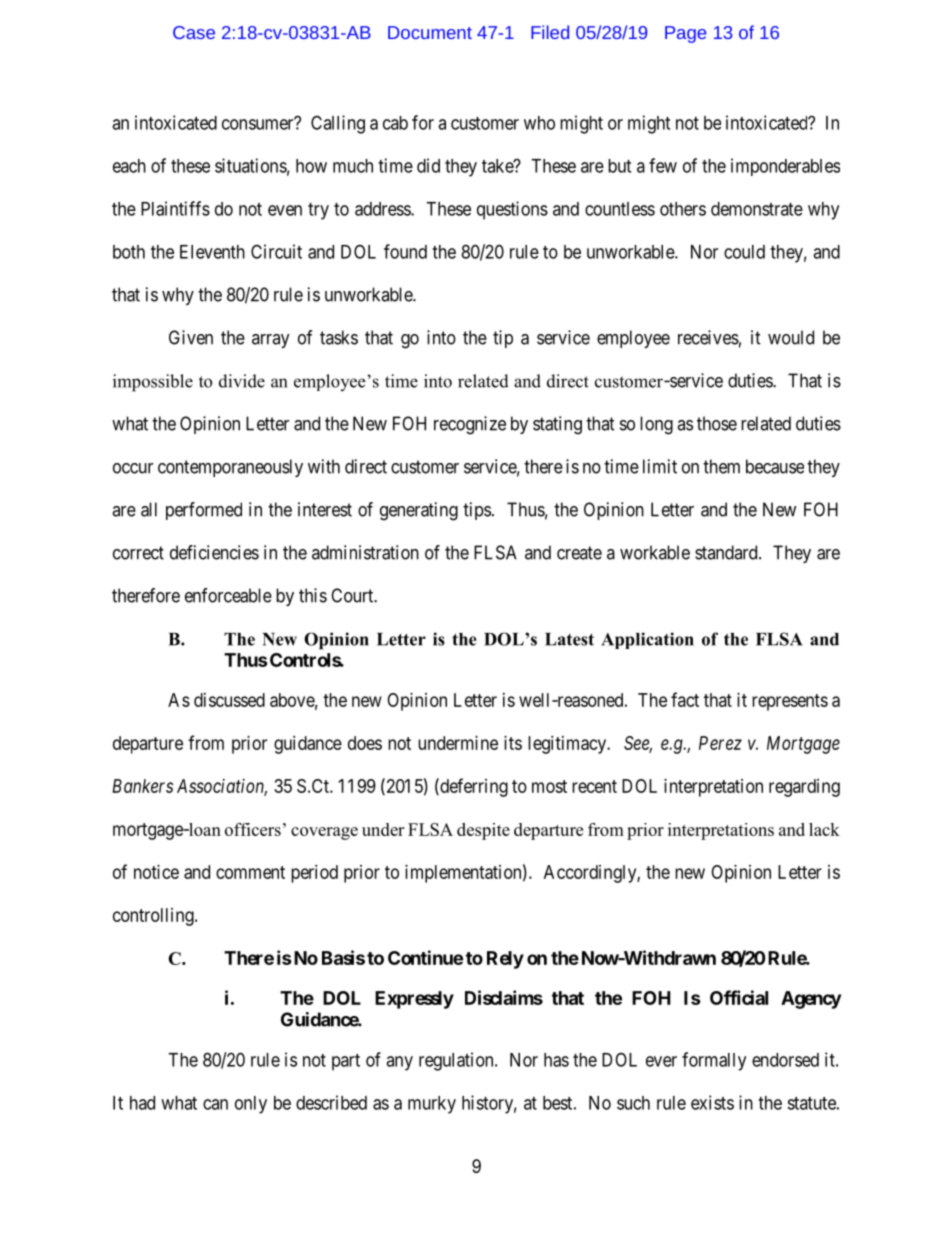  Describe the element at coordinates (194, 32) in the page. I see `Case` at that location.
